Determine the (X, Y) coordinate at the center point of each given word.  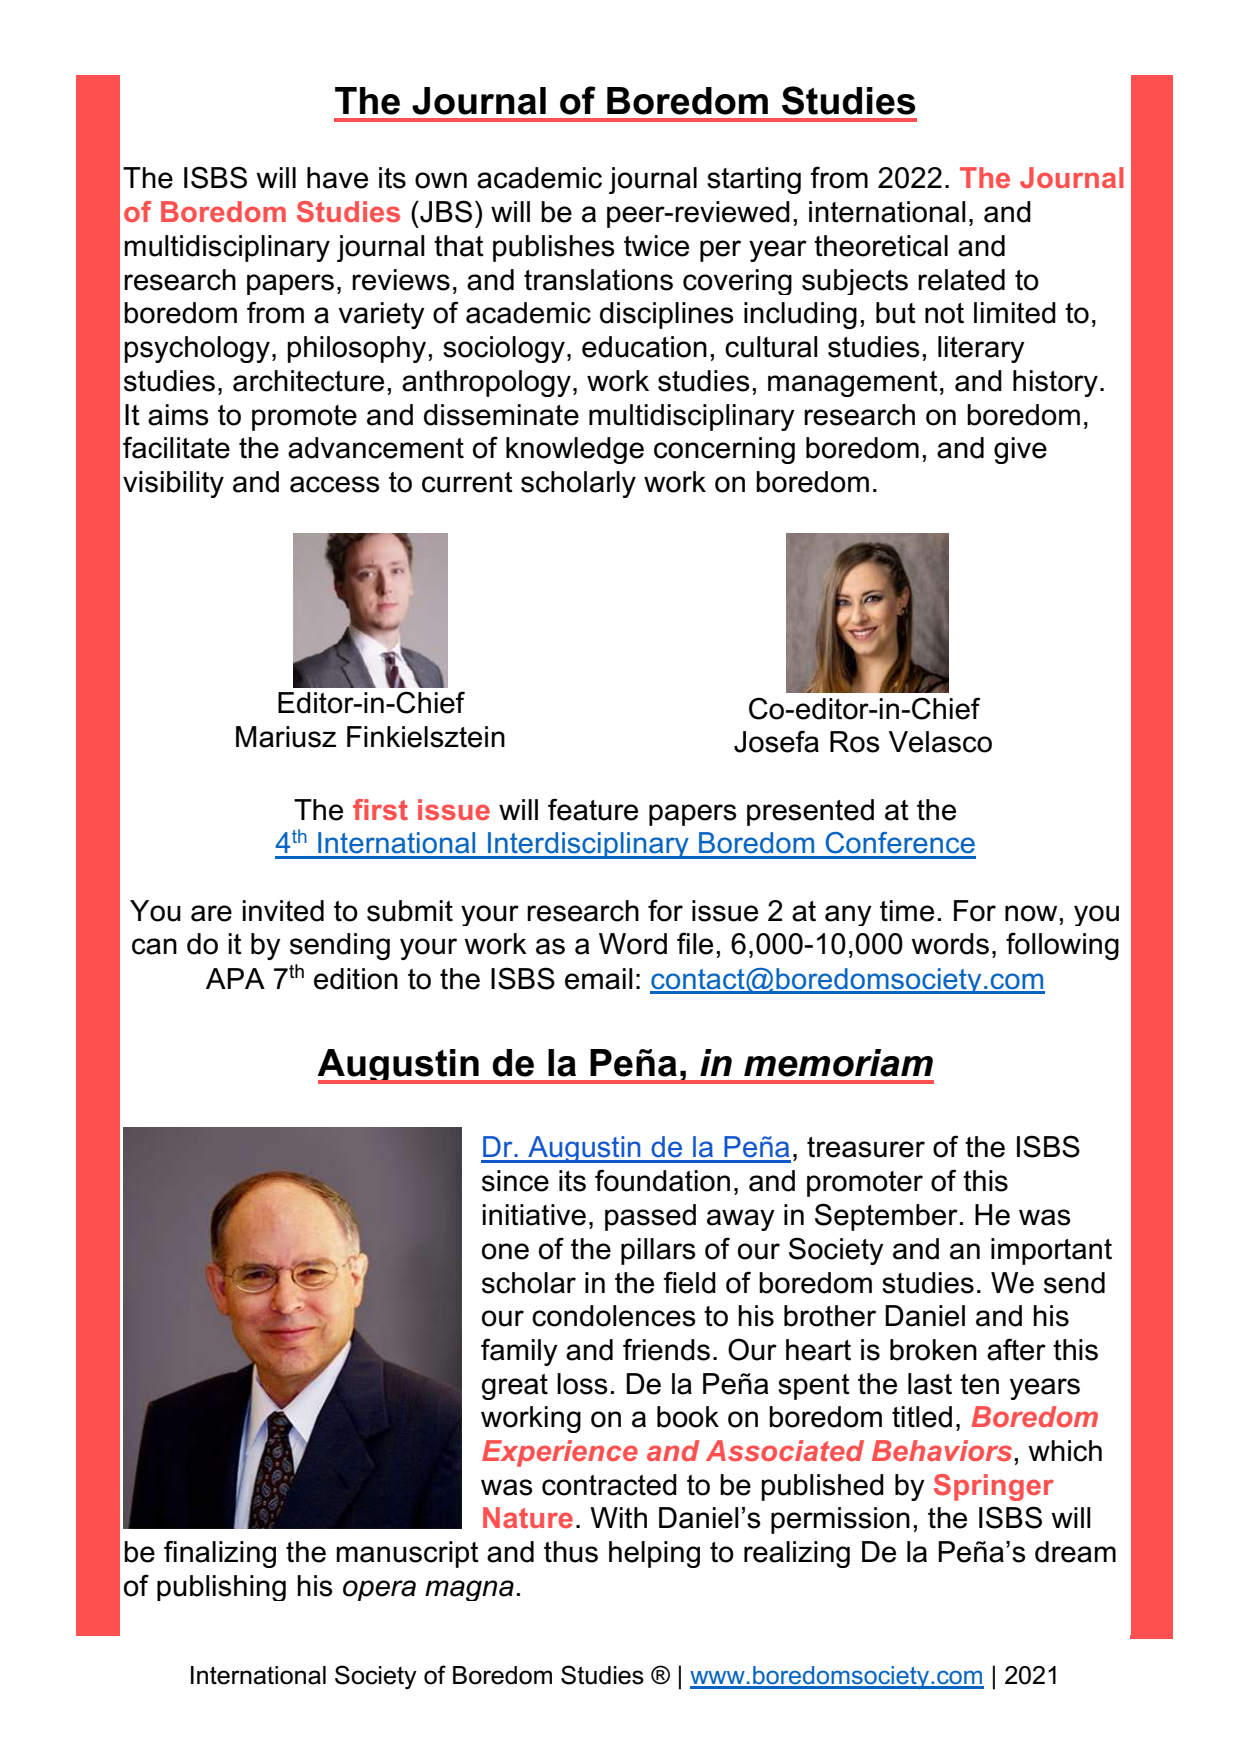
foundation (662, 1180)
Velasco (940, 742)
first (380, 809)
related (961, 280)
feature (593, 809)
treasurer (866, 1147)
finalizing (220, 1554)
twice (656, 246)
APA (235, 978)
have (337, 178)
